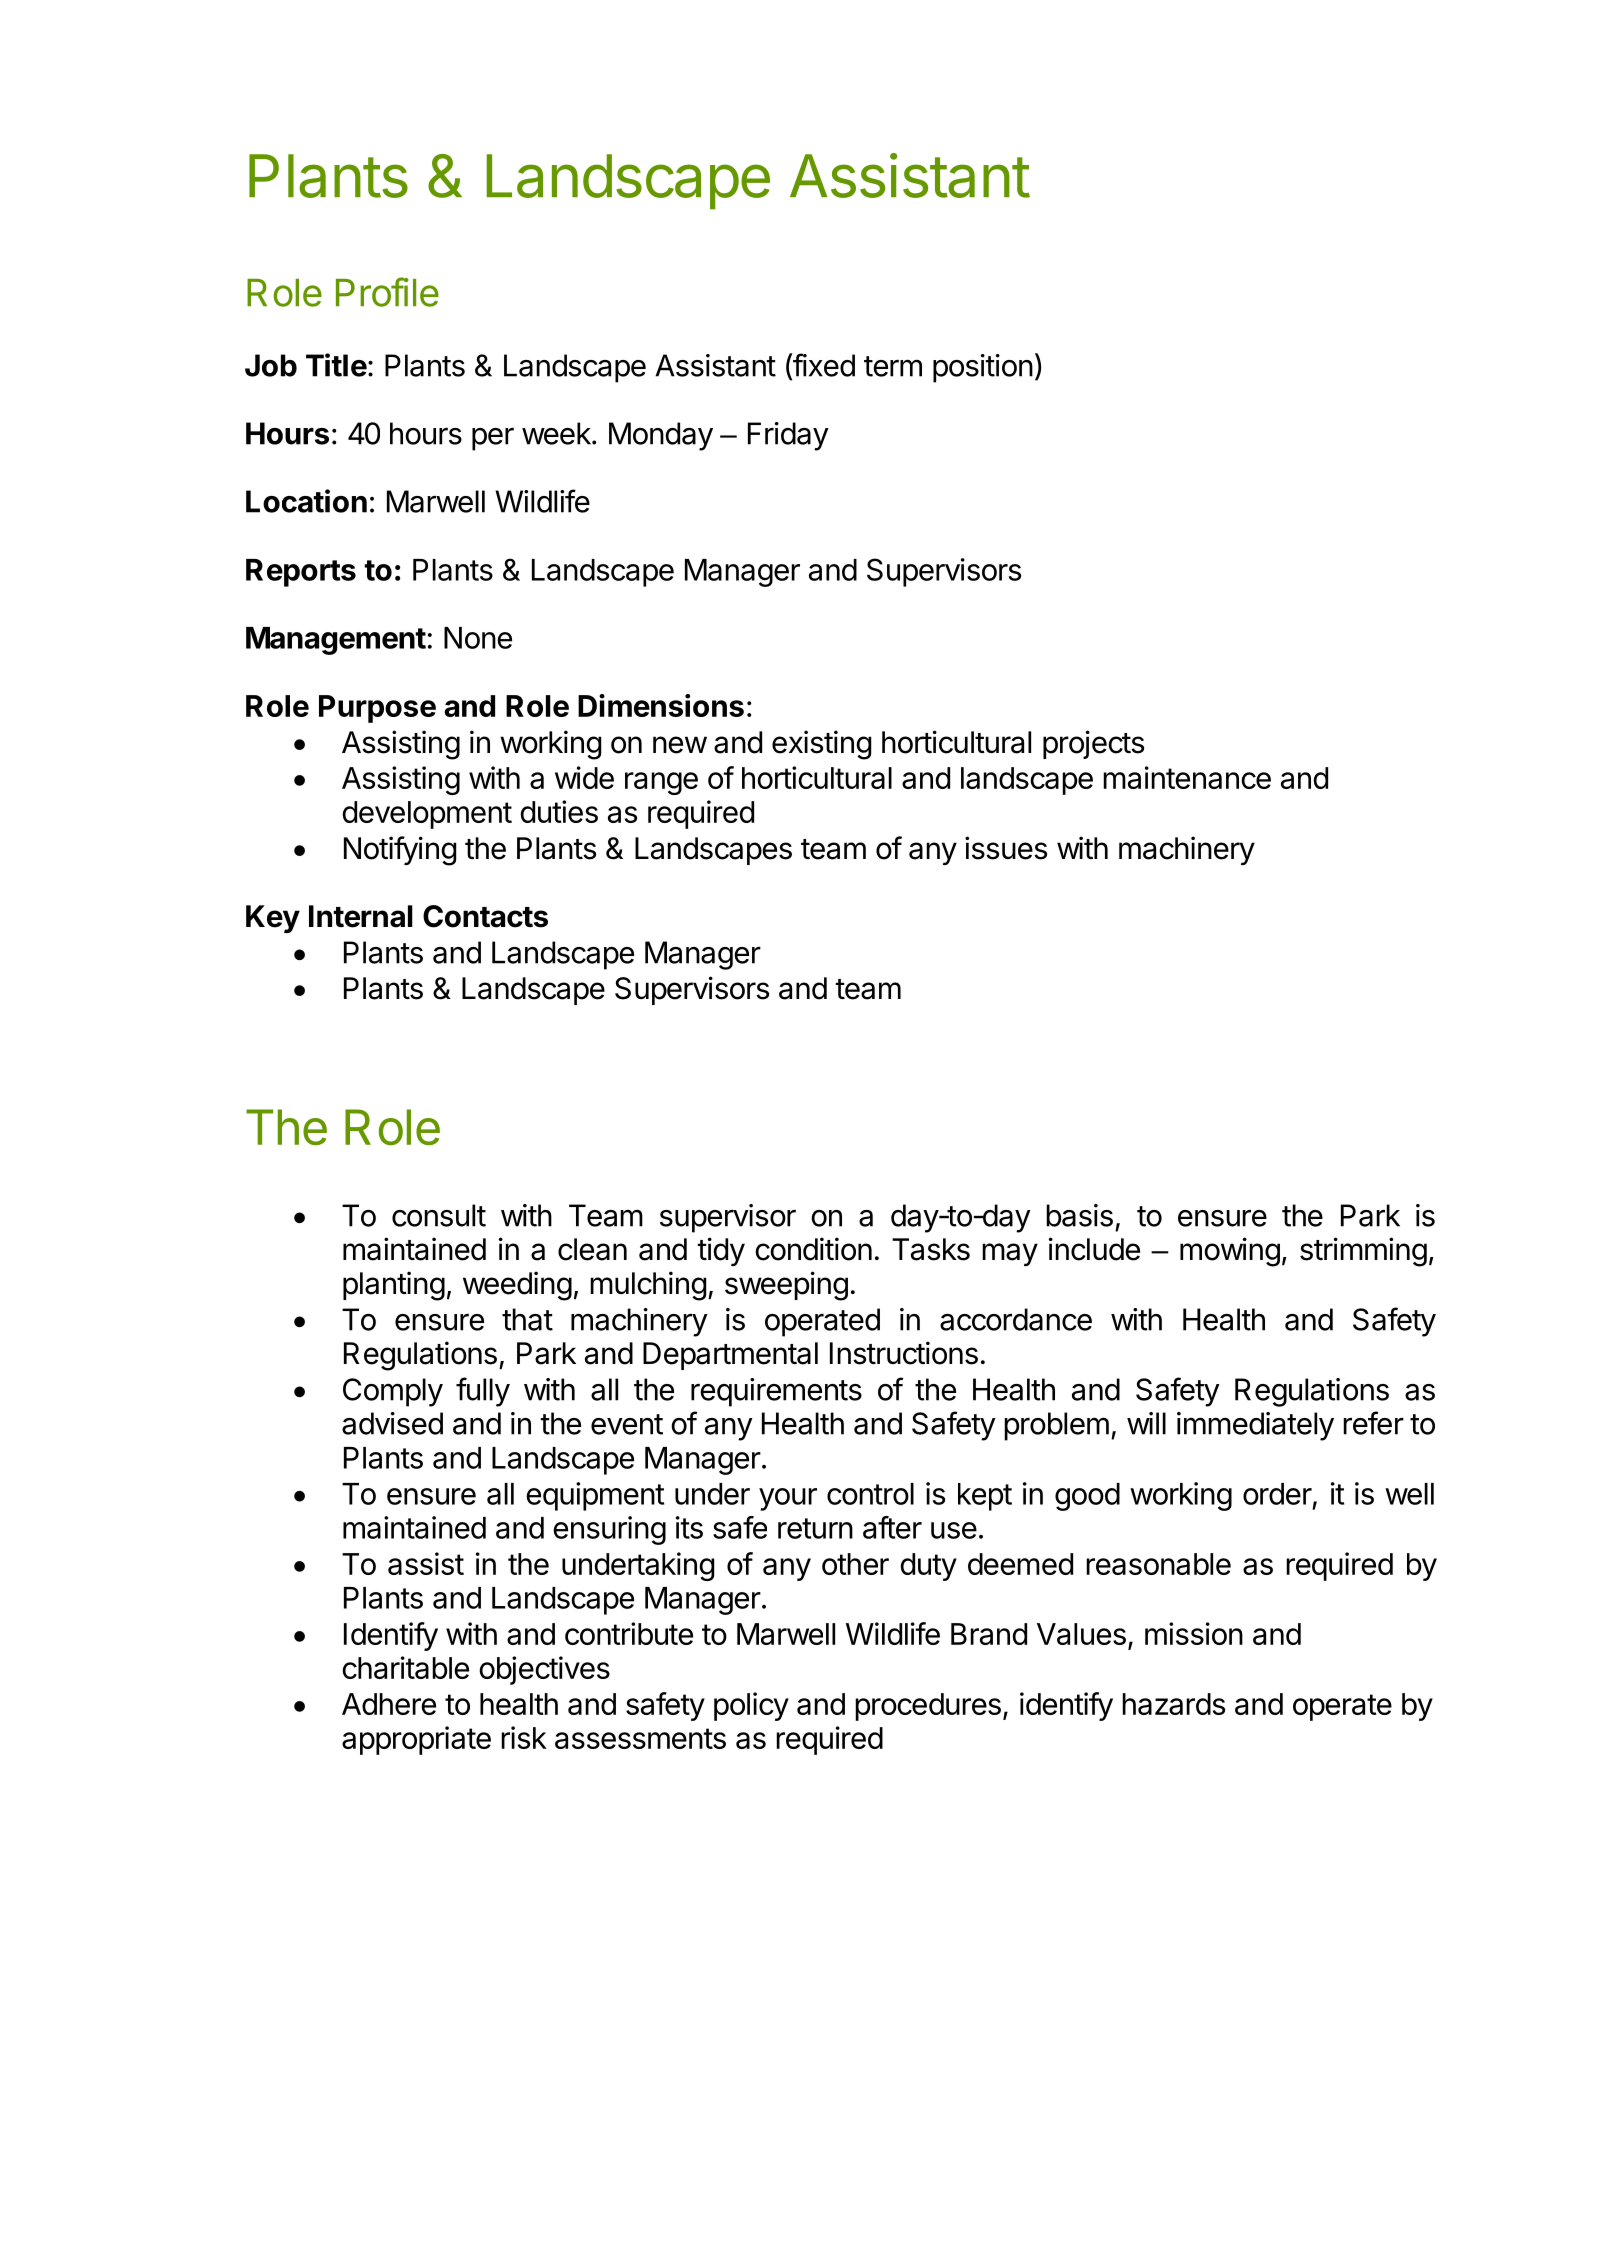  Describe the element at coordinates (983, 368) in the image. I see `position` at that location.
